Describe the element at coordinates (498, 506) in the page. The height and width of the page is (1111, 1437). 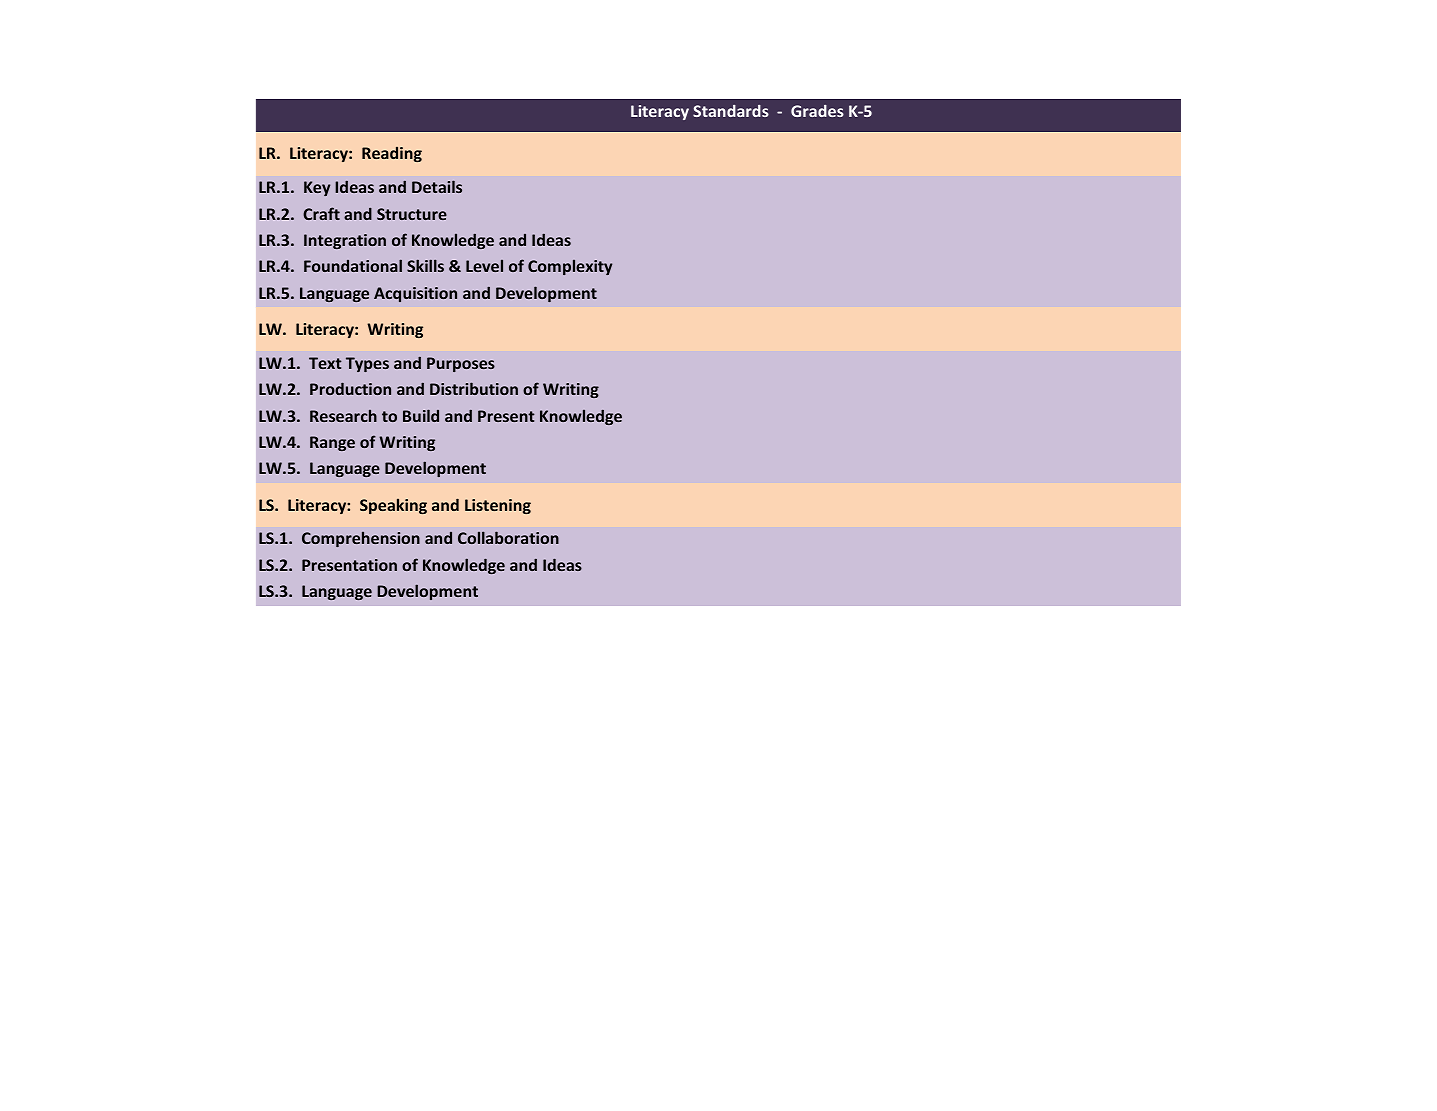
I see `Listening` at that location.
